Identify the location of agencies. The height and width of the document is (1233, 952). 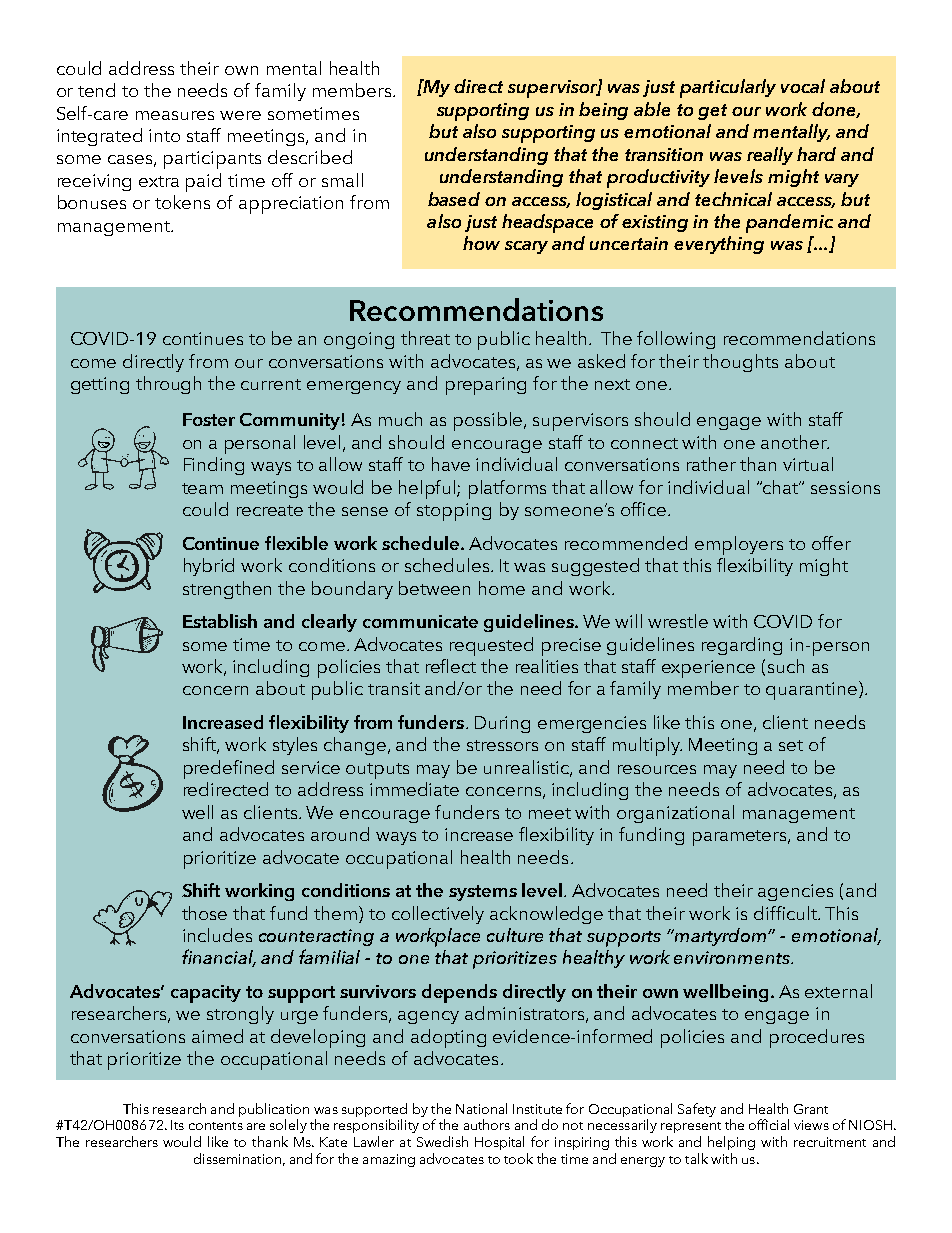
(795, 892).
